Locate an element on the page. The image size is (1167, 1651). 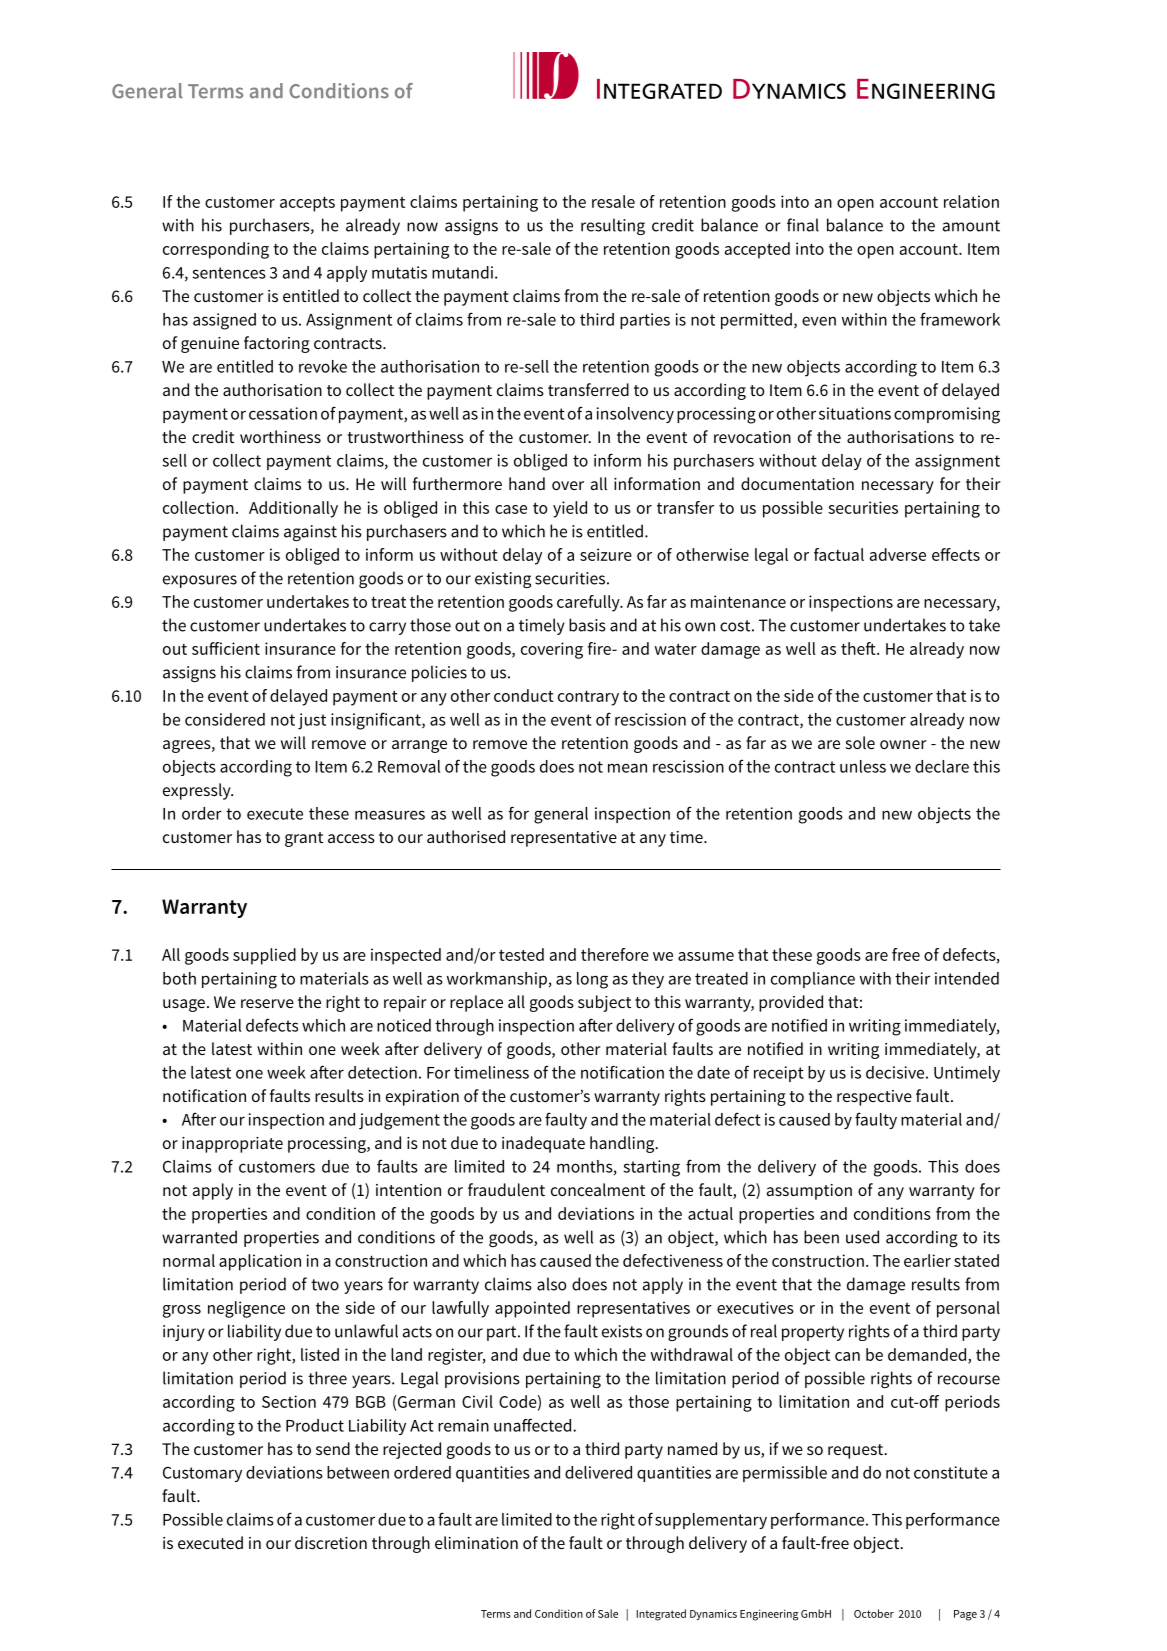
respective is located at coordinates (874, 1098).
